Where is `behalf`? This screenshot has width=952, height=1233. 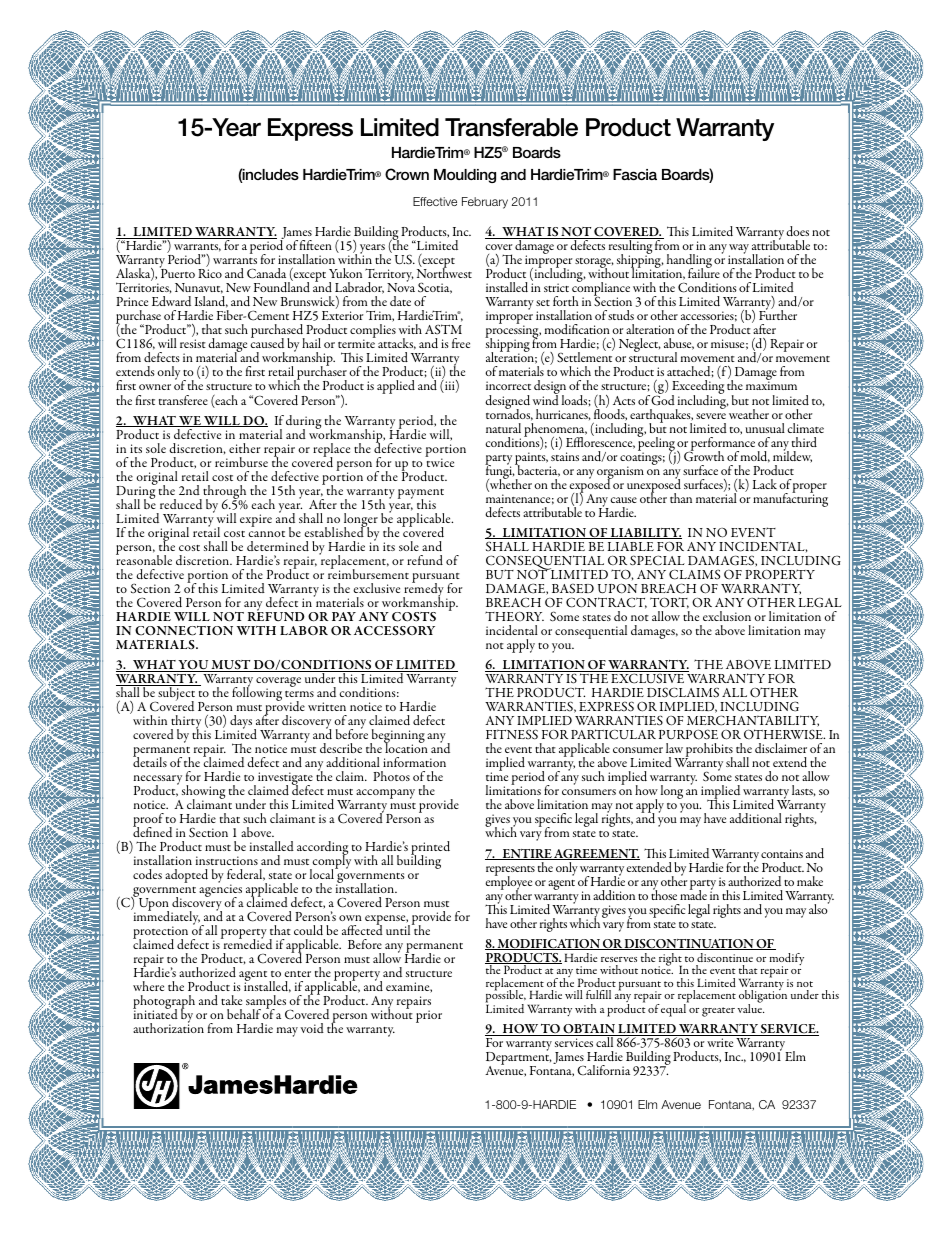
behalf is located at coordinates (244, 1014).
